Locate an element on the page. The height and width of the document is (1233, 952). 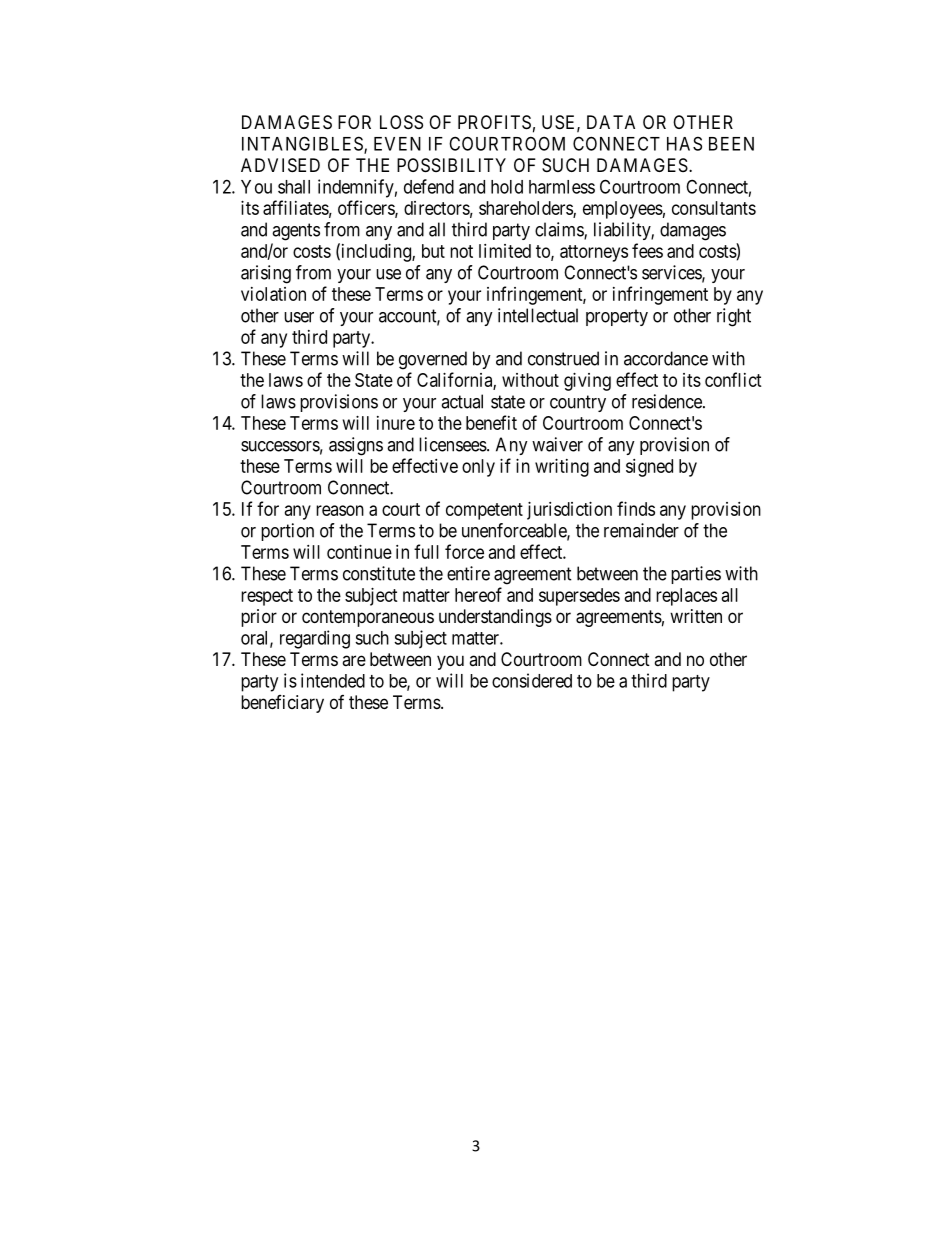
assigns is located at coordinates (356, 446).
